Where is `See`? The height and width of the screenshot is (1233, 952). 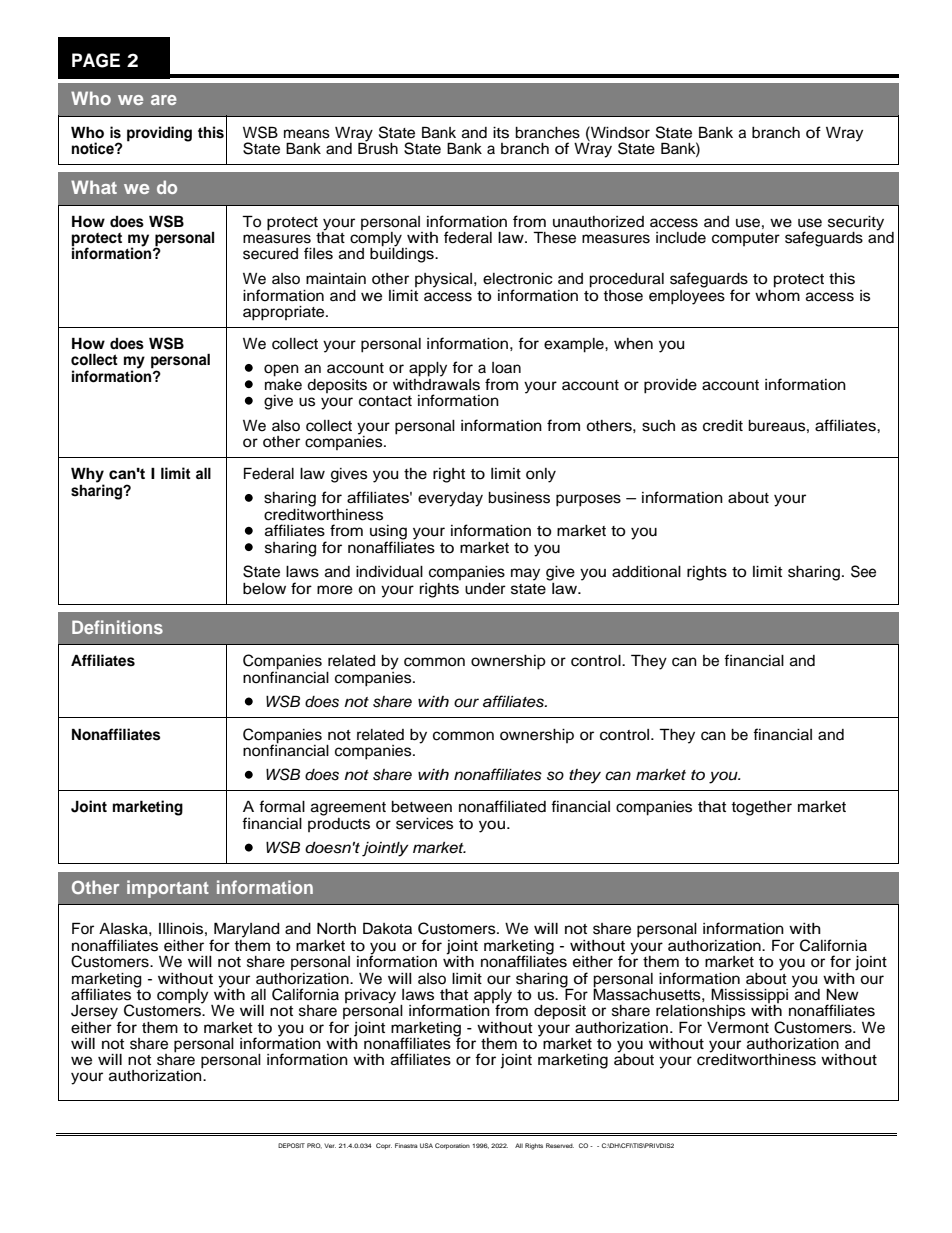 See is located at coordinates (863, 571).
